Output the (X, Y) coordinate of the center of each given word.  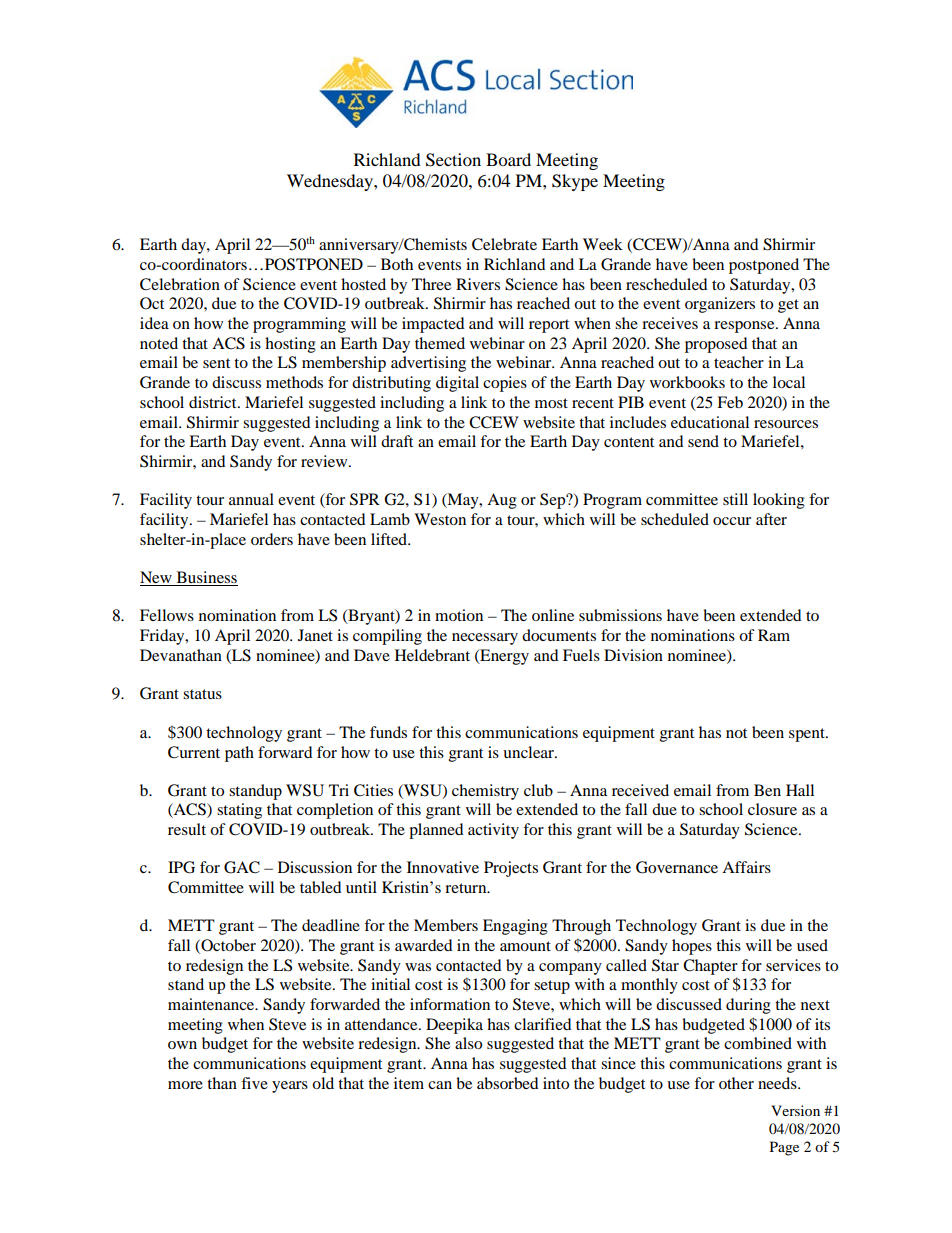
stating (239, 811)
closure (772, 809)
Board (508, 159)
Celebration (180, 284)
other (736, 1083)
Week (603, 244)
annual (251, 499)
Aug (502, 501)
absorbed (508, 1083)
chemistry (485, 792)
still (735, 499)
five (254, 1083)
